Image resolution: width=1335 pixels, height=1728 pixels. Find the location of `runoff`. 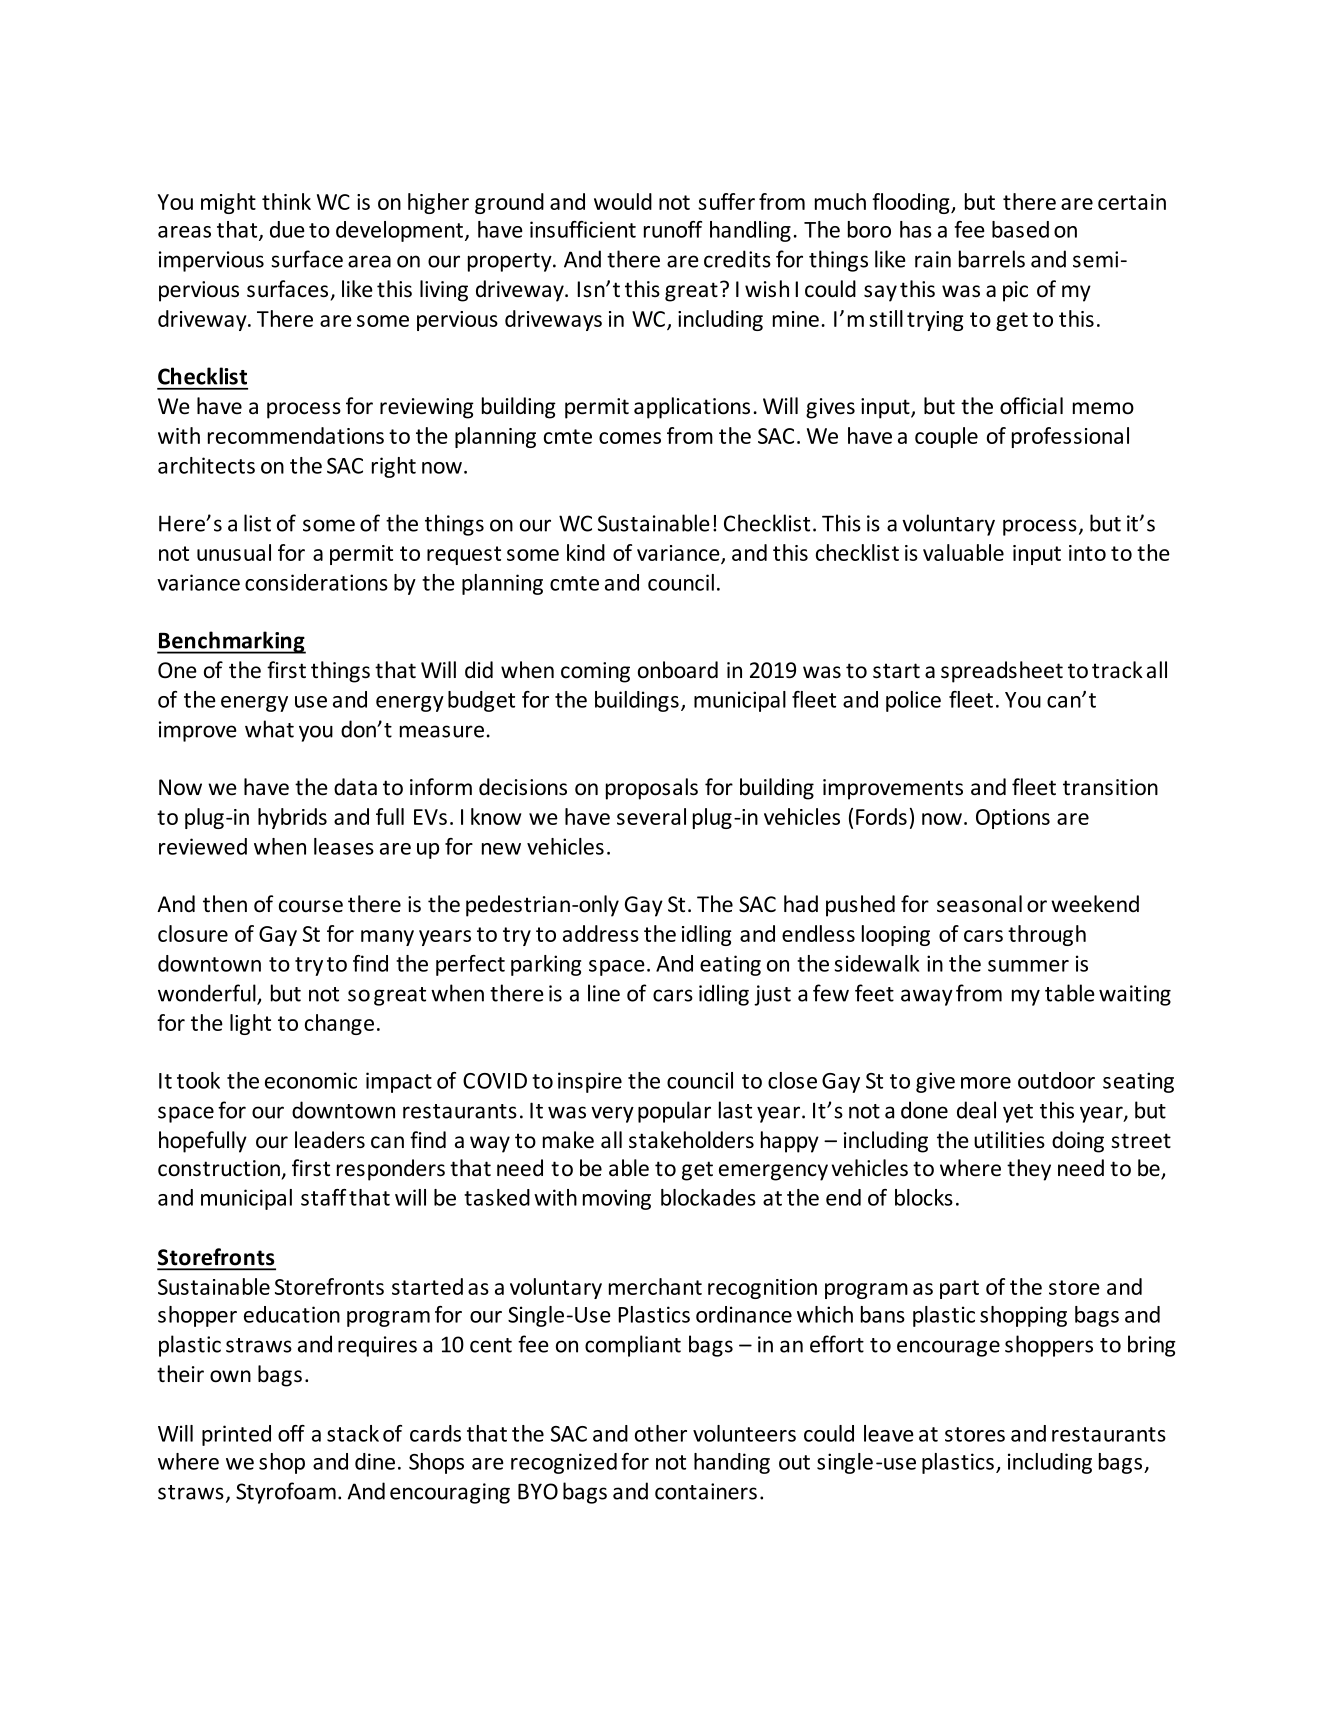

runoff is located at coordinates (673, 229).
